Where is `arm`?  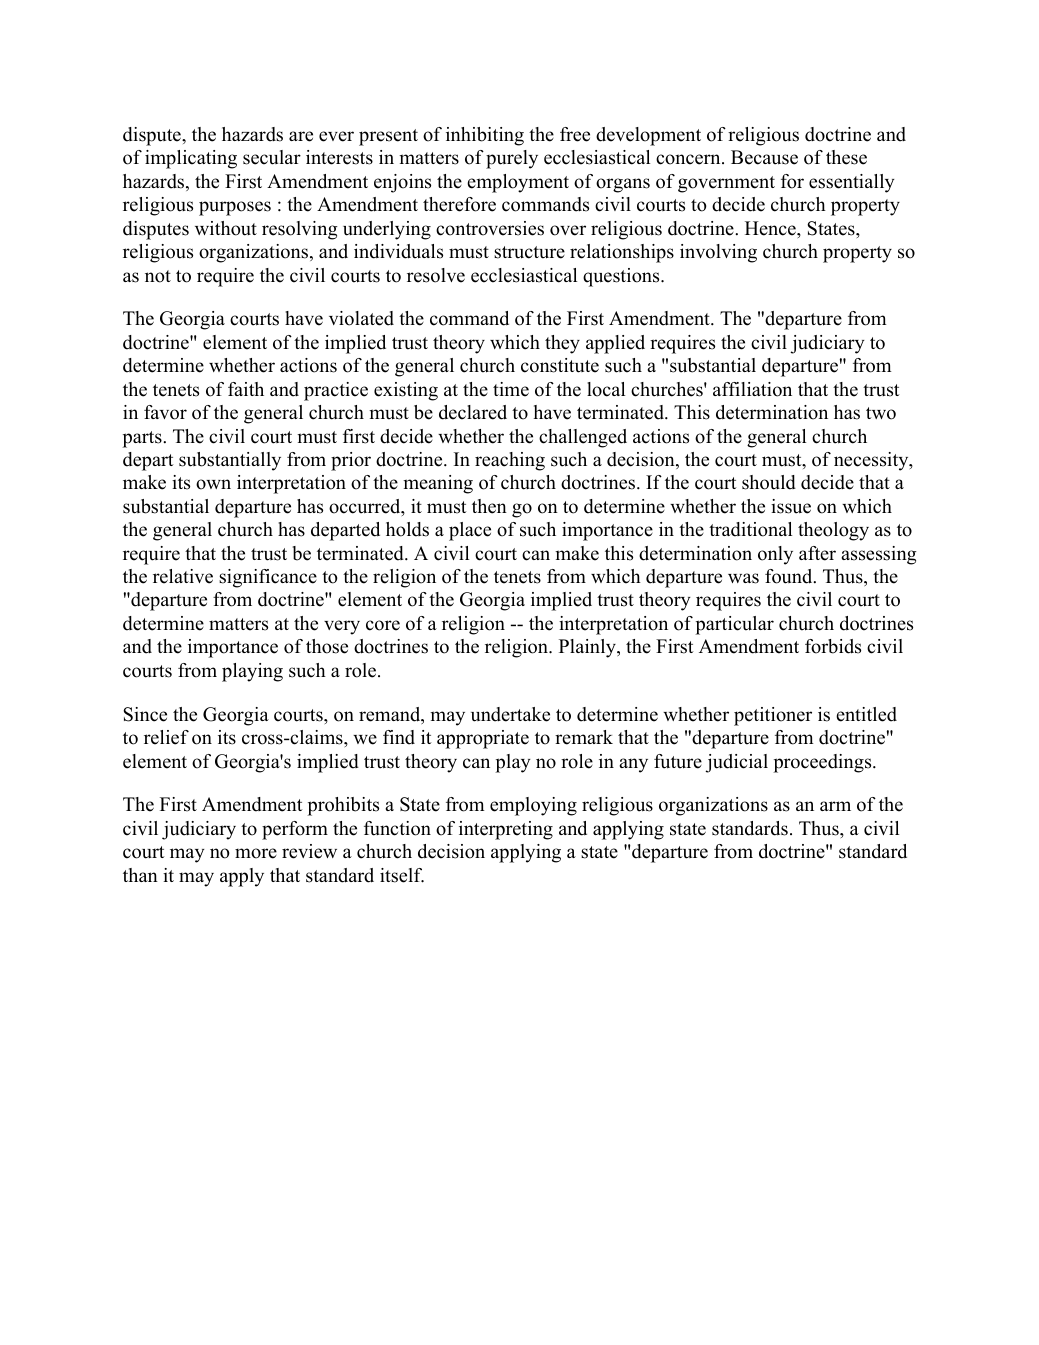 arm is located at coordinates (835, 806).
